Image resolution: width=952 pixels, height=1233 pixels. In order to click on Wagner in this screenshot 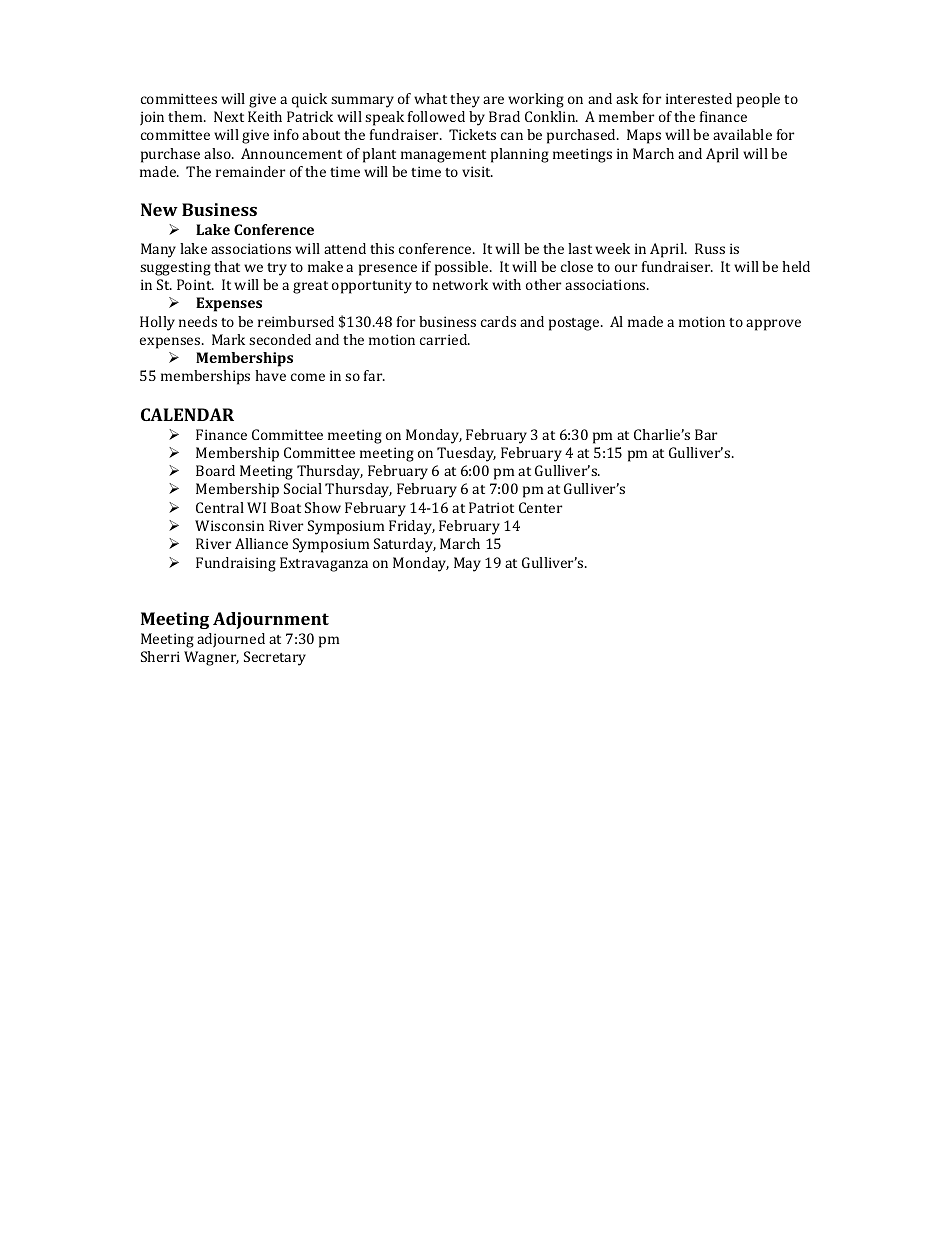, I will do `click(211, 658)`.
